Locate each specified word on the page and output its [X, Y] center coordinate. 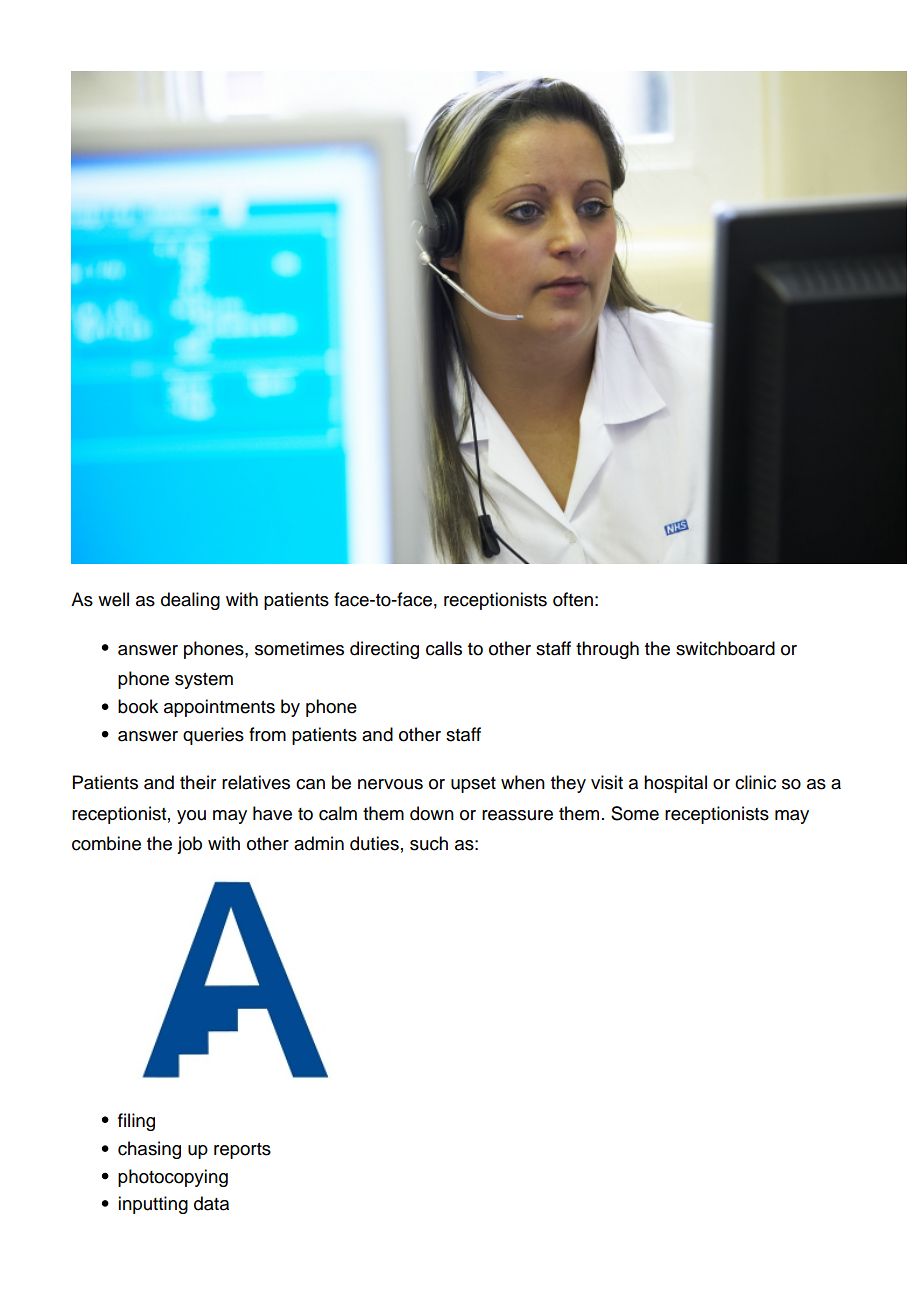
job [189, 845]
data [211, 1203]
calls [444, 648]
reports [242, 1151]
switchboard [725, 648]
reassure [517, 815]
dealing [190, 601]
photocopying [173, 1178]
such [429, 843]
